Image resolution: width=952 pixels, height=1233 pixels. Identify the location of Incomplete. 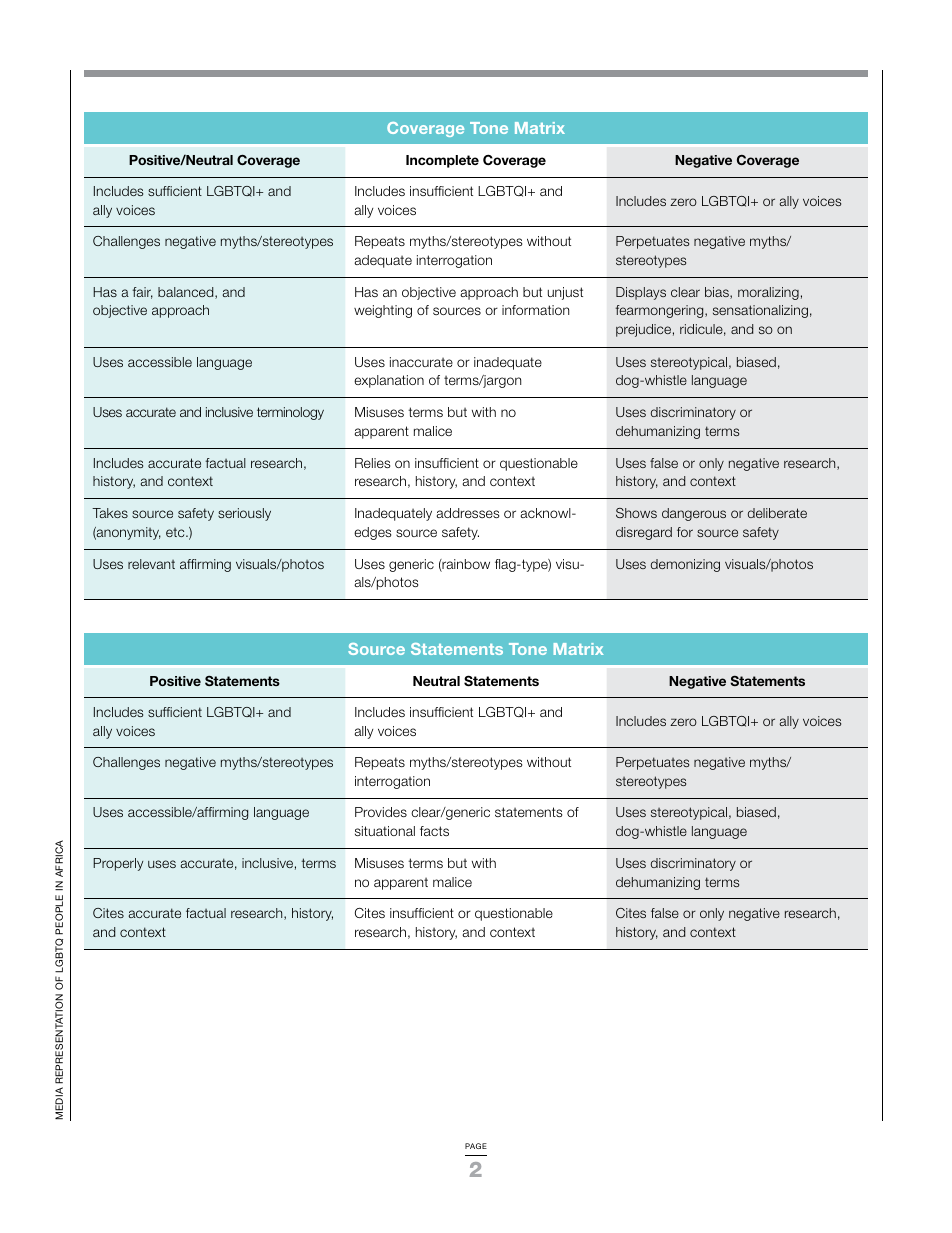
(442, 161).
